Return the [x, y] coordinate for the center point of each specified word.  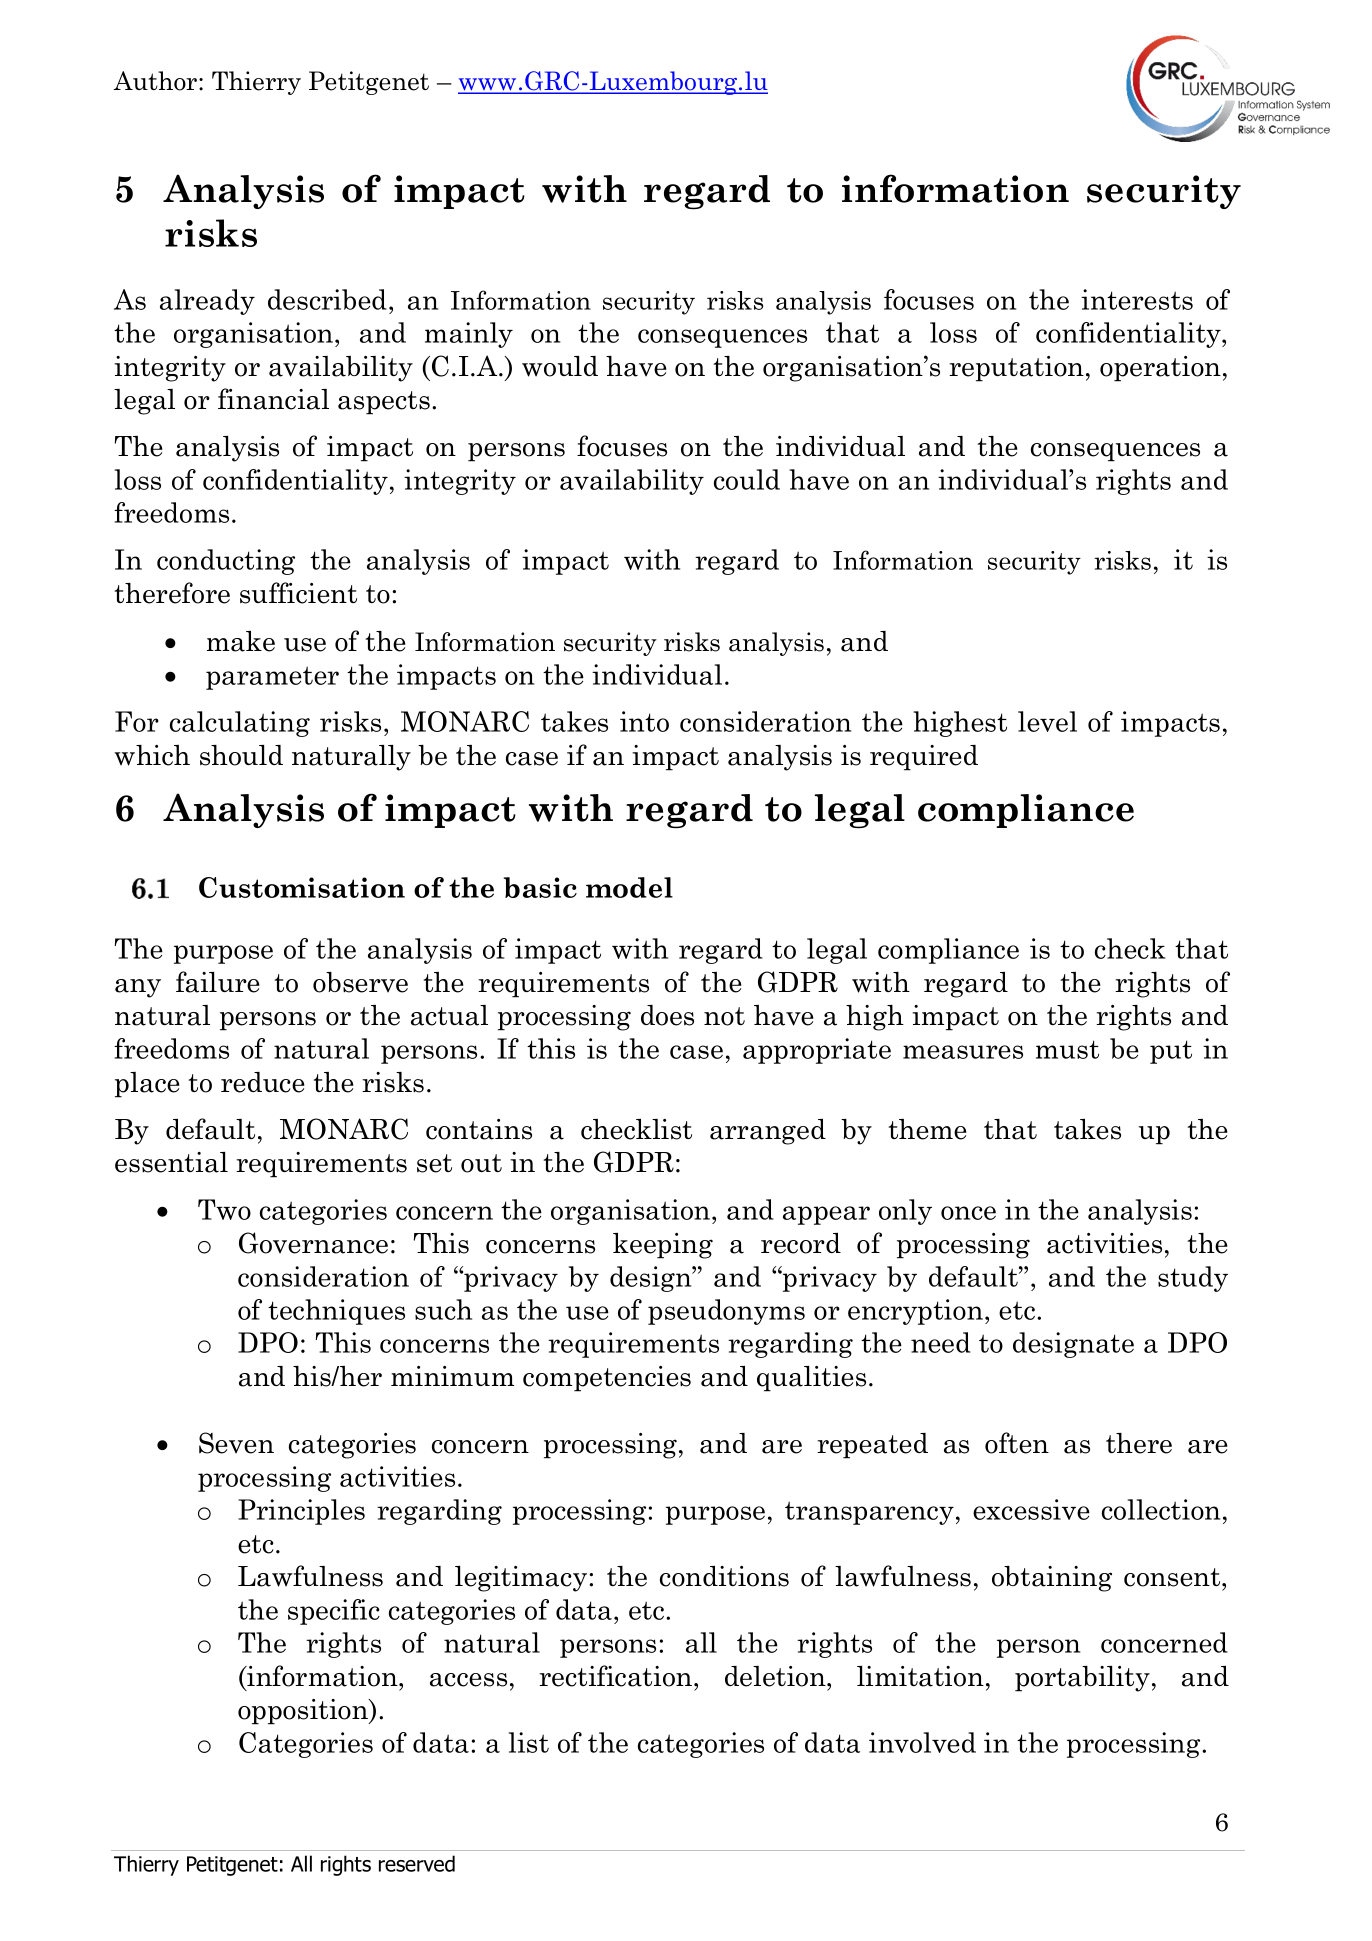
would [560, 366]
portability [1082, 1679]
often [1017, 1443]
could [747, 479]
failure [218, 982]
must [1067, 1049]
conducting [226, 562]
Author [157, 81]
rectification [617, 1676]
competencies [607, 1379]
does [667, 1015]
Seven [236, 1443]
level [1047, 721]
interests [1137, 299]
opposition [304, 1712]
